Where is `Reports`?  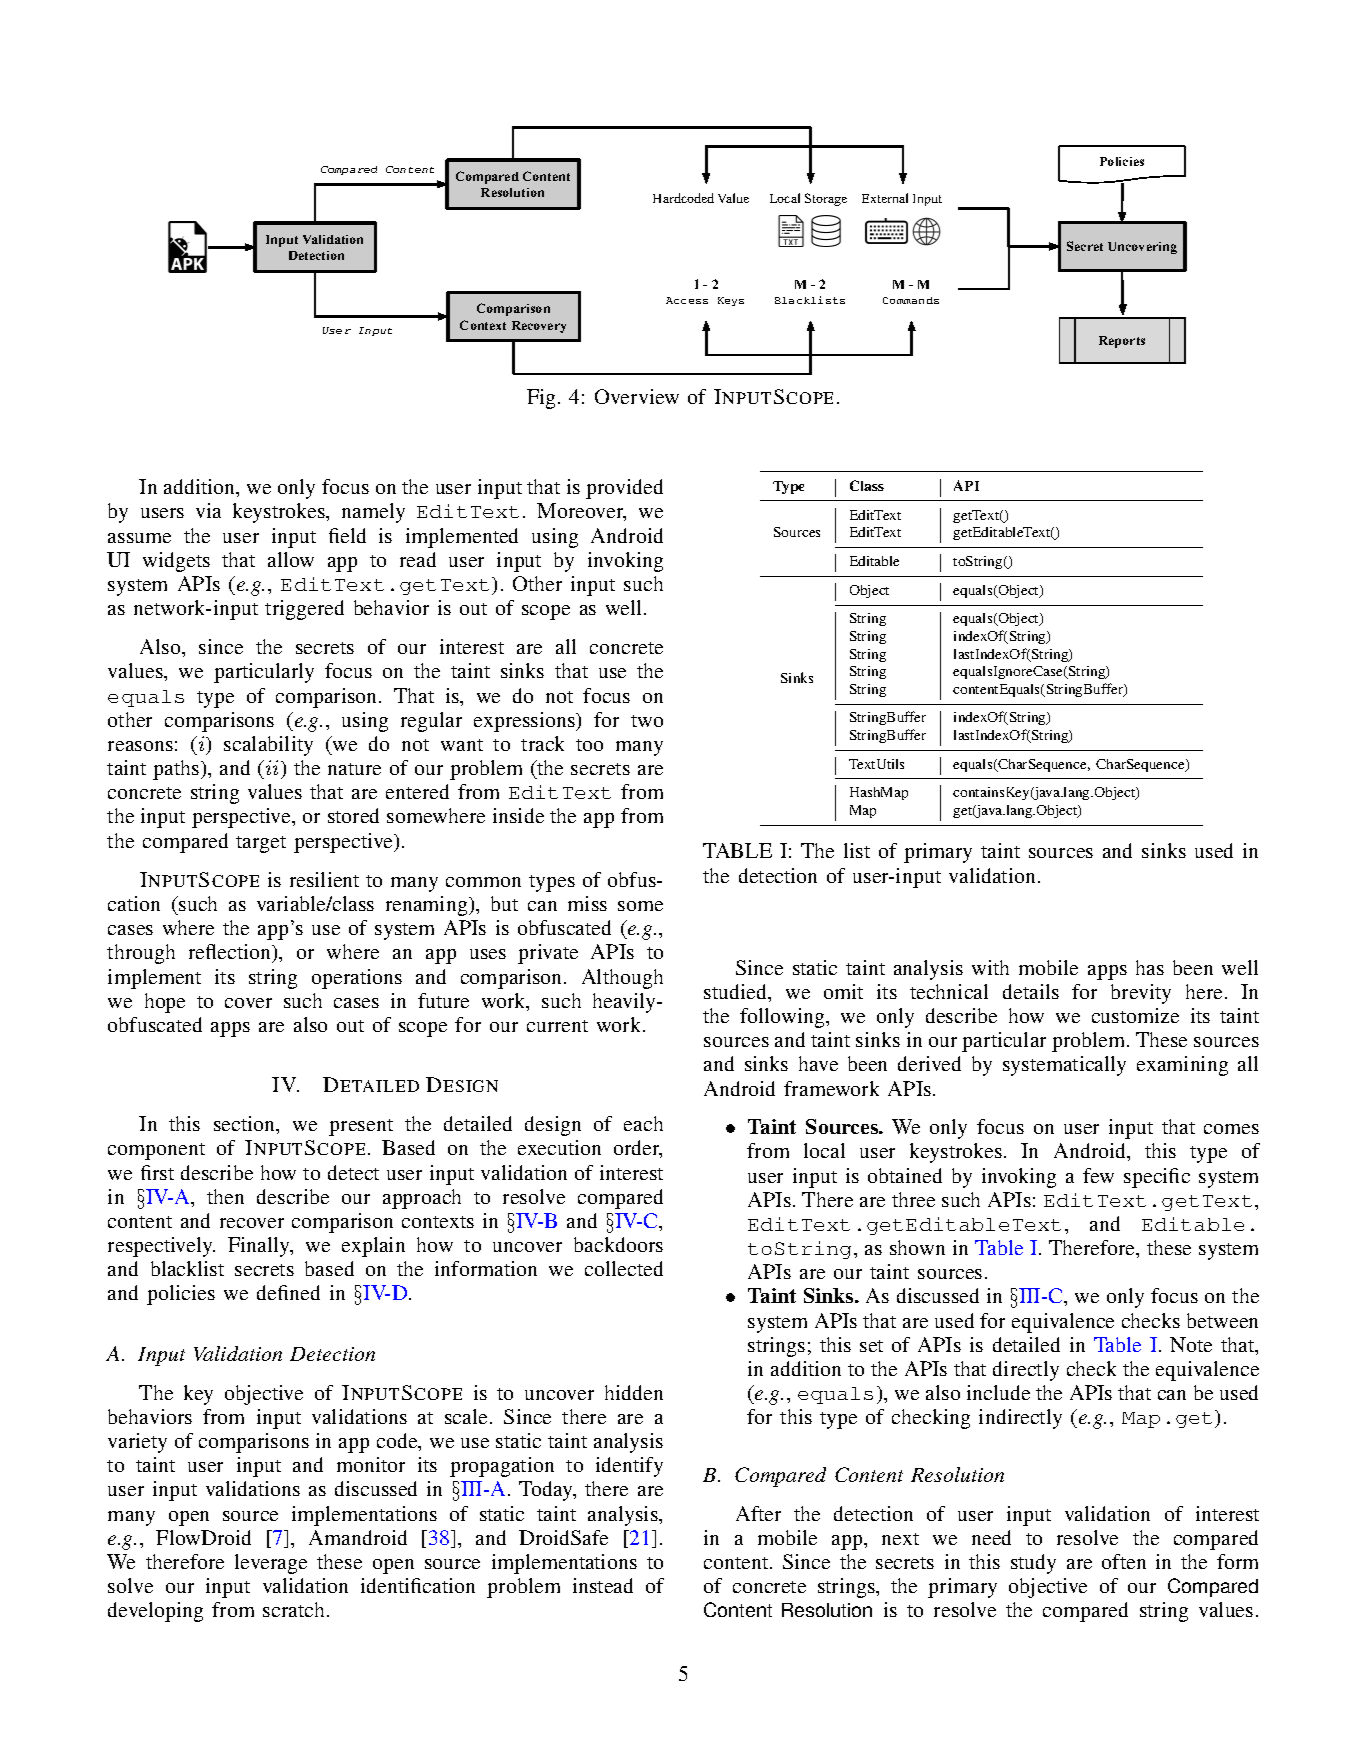
Reports is located at coordinates (1122, 342).
